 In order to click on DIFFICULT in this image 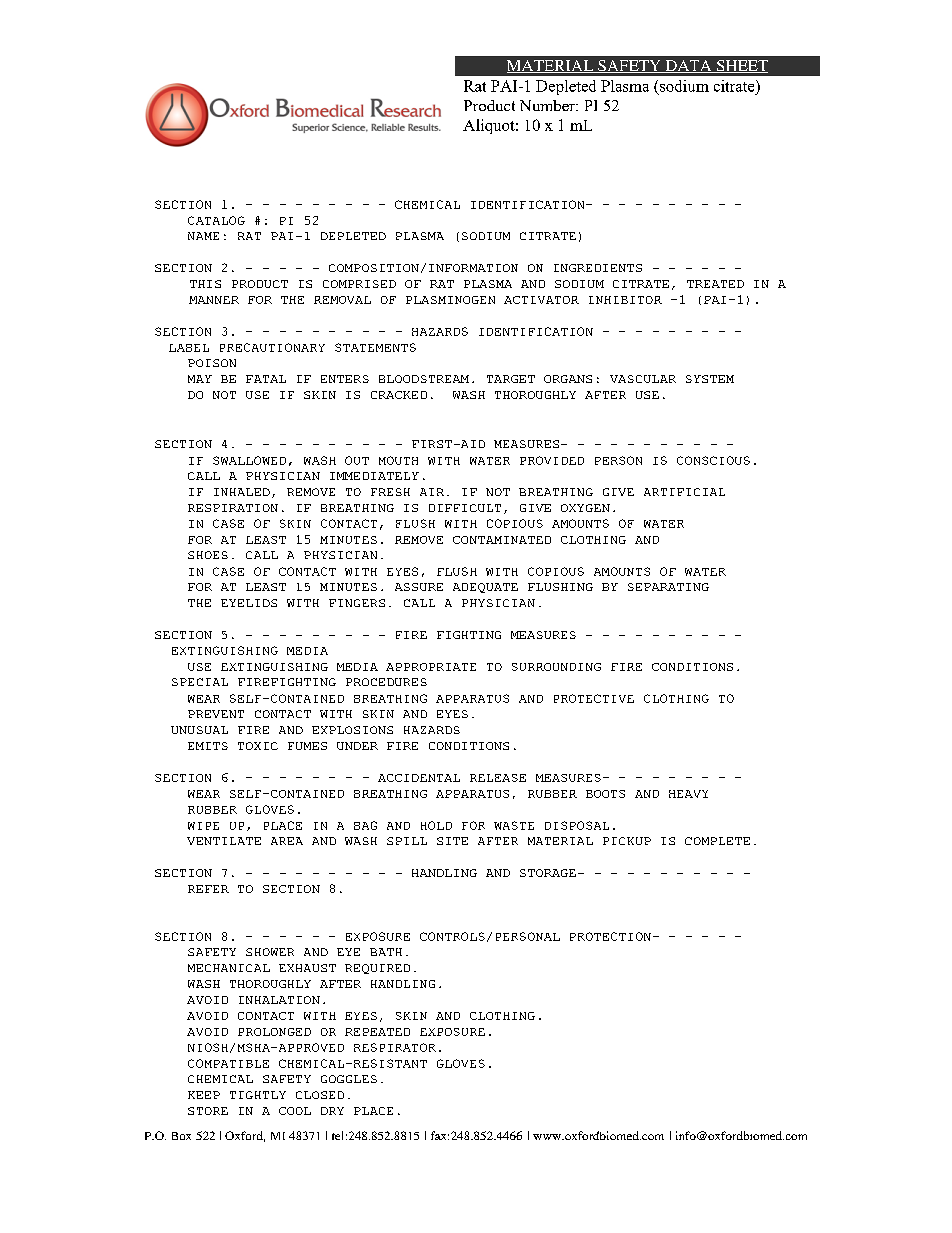, I will do `click(465, 508)`.
